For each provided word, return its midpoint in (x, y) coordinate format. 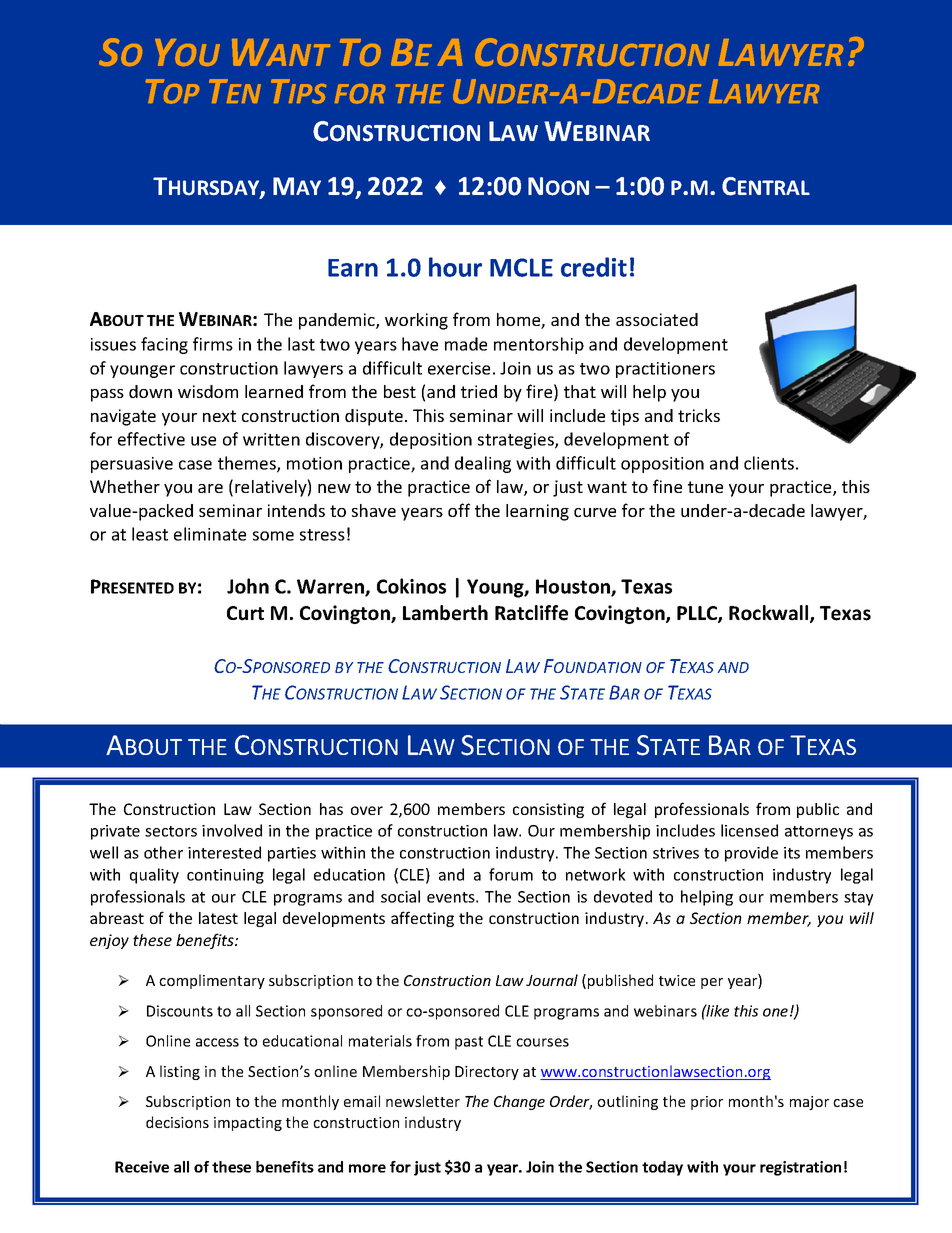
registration (800, 1168)
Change (519, 1102)
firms (213, 344)
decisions (177, 1122)
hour (455, 267)
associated (657, 319)
